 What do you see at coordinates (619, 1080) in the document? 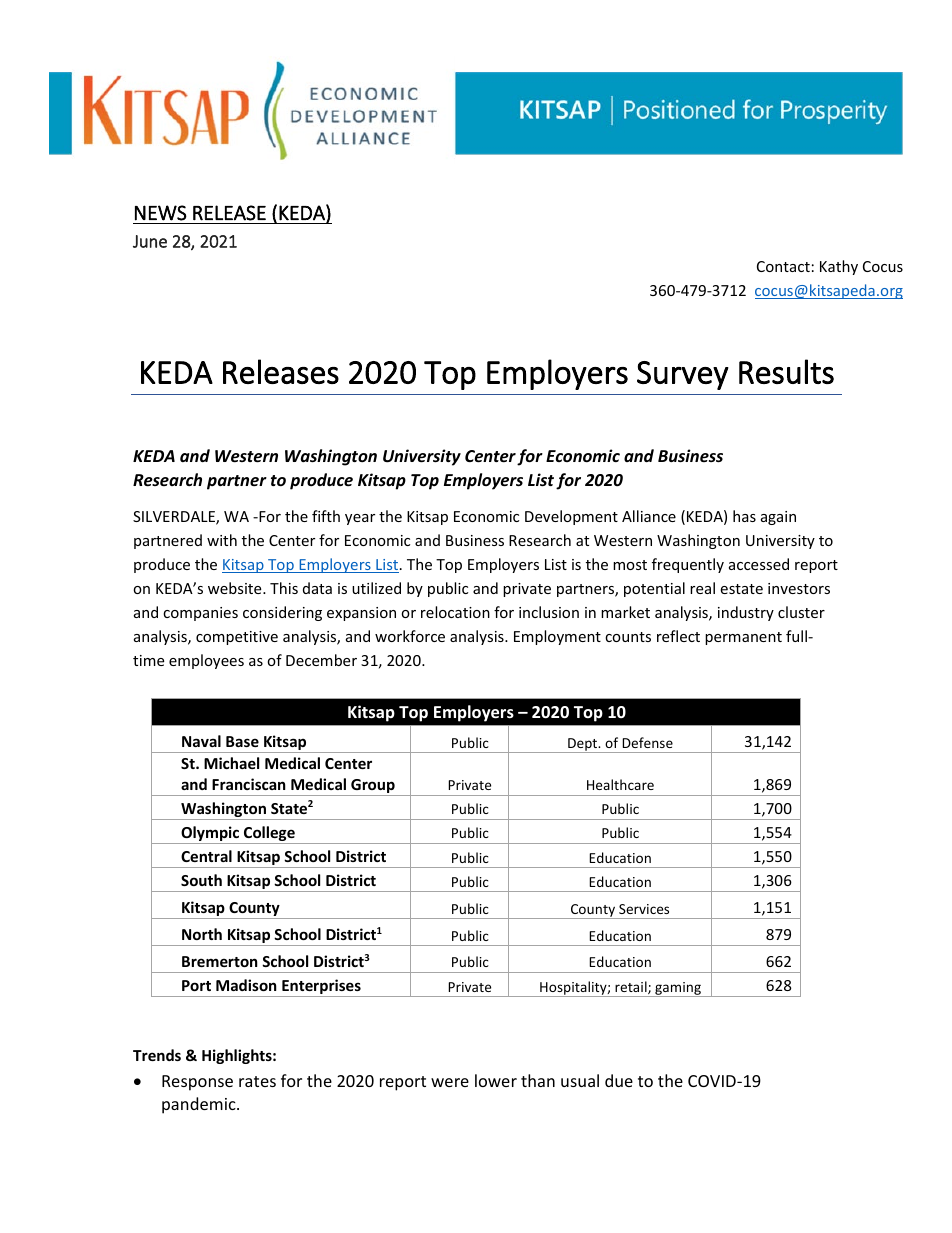
I see `due` at bounding box center [619, 1080].
